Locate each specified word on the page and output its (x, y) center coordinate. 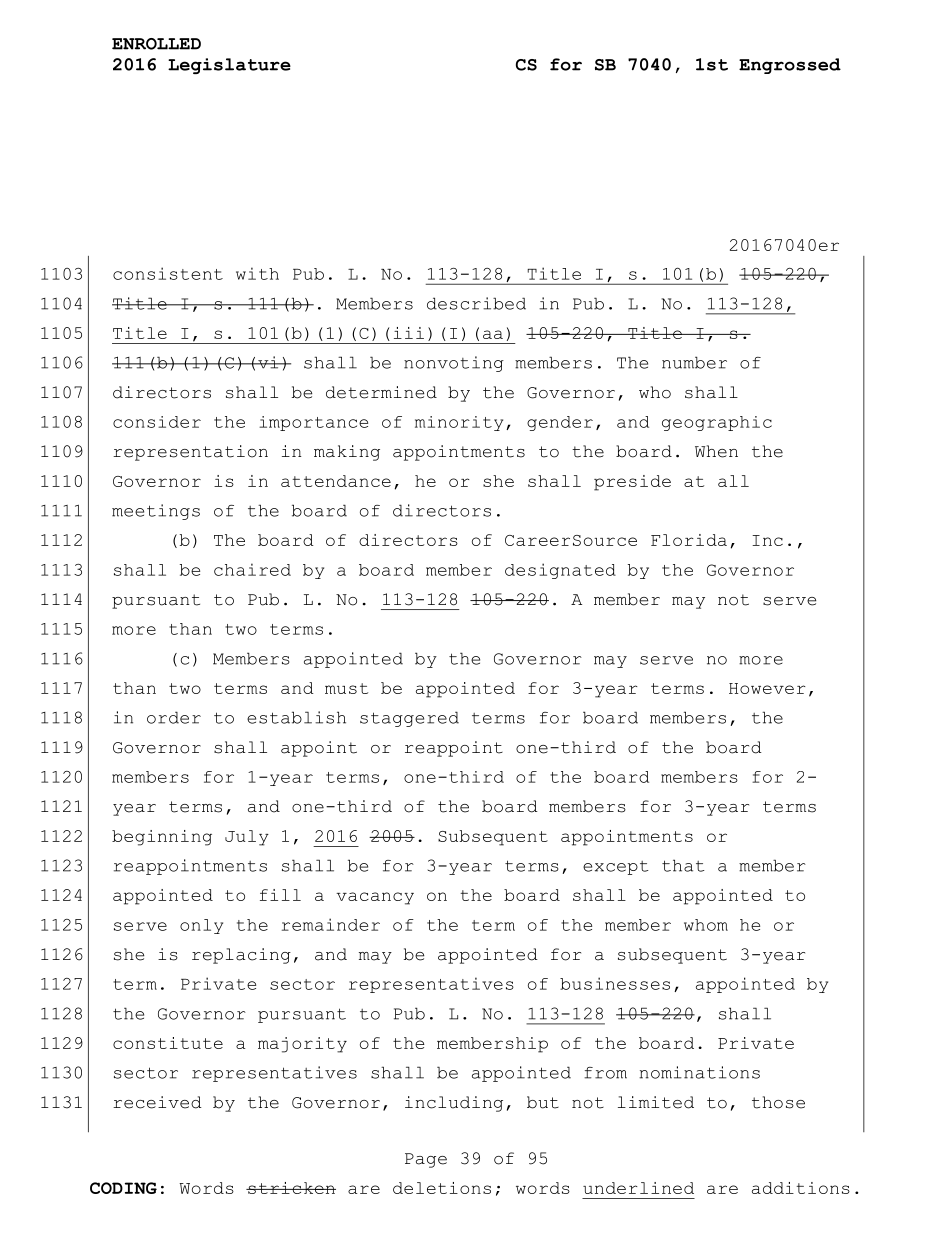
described (476, 303)
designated (560, 571)
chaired (252, 569)
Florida (689, 540)
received (157, 1102)
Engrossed (790, 66)
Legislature (229, 66)
